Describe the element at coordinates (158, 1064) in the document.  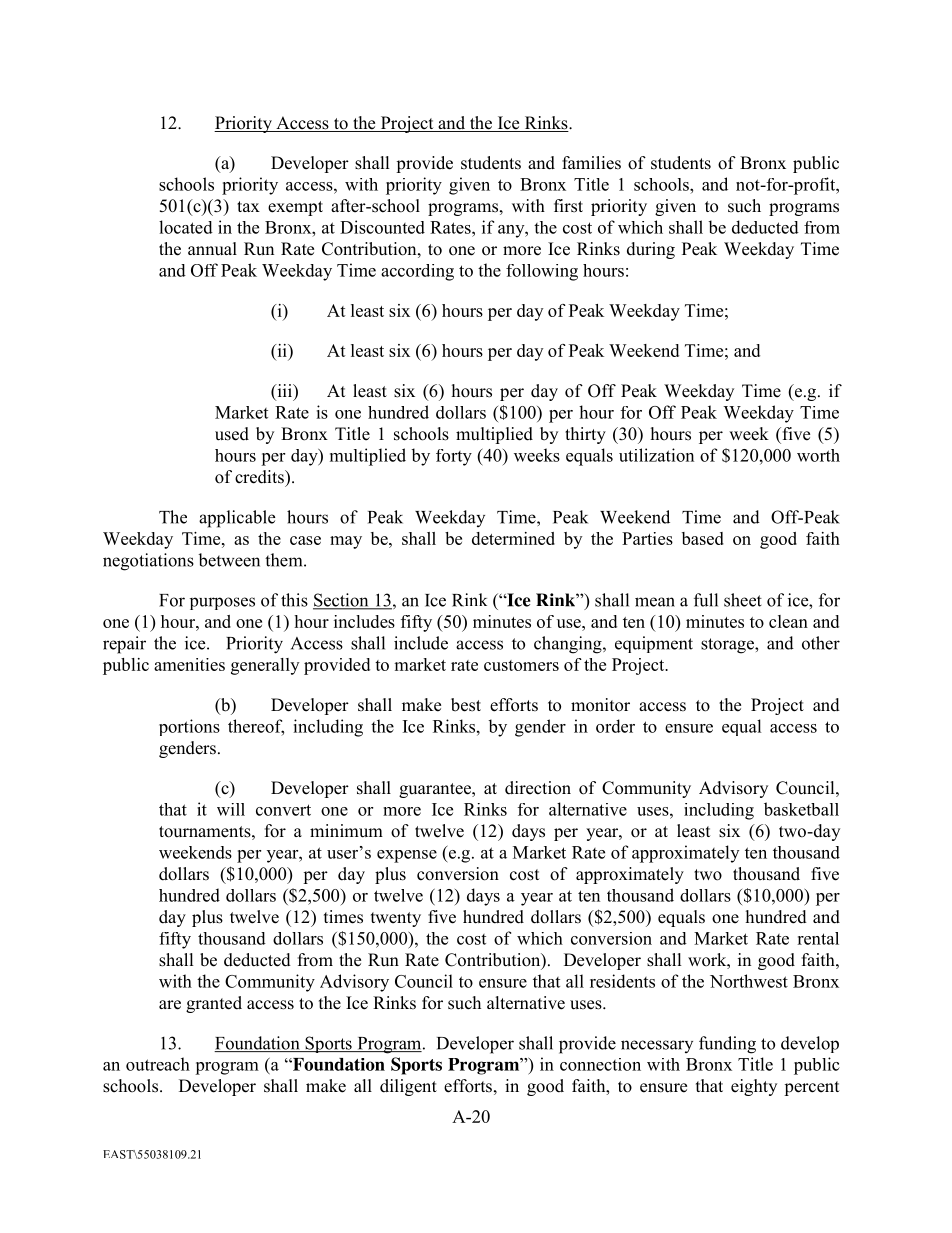
I see `outreach` at that location.
